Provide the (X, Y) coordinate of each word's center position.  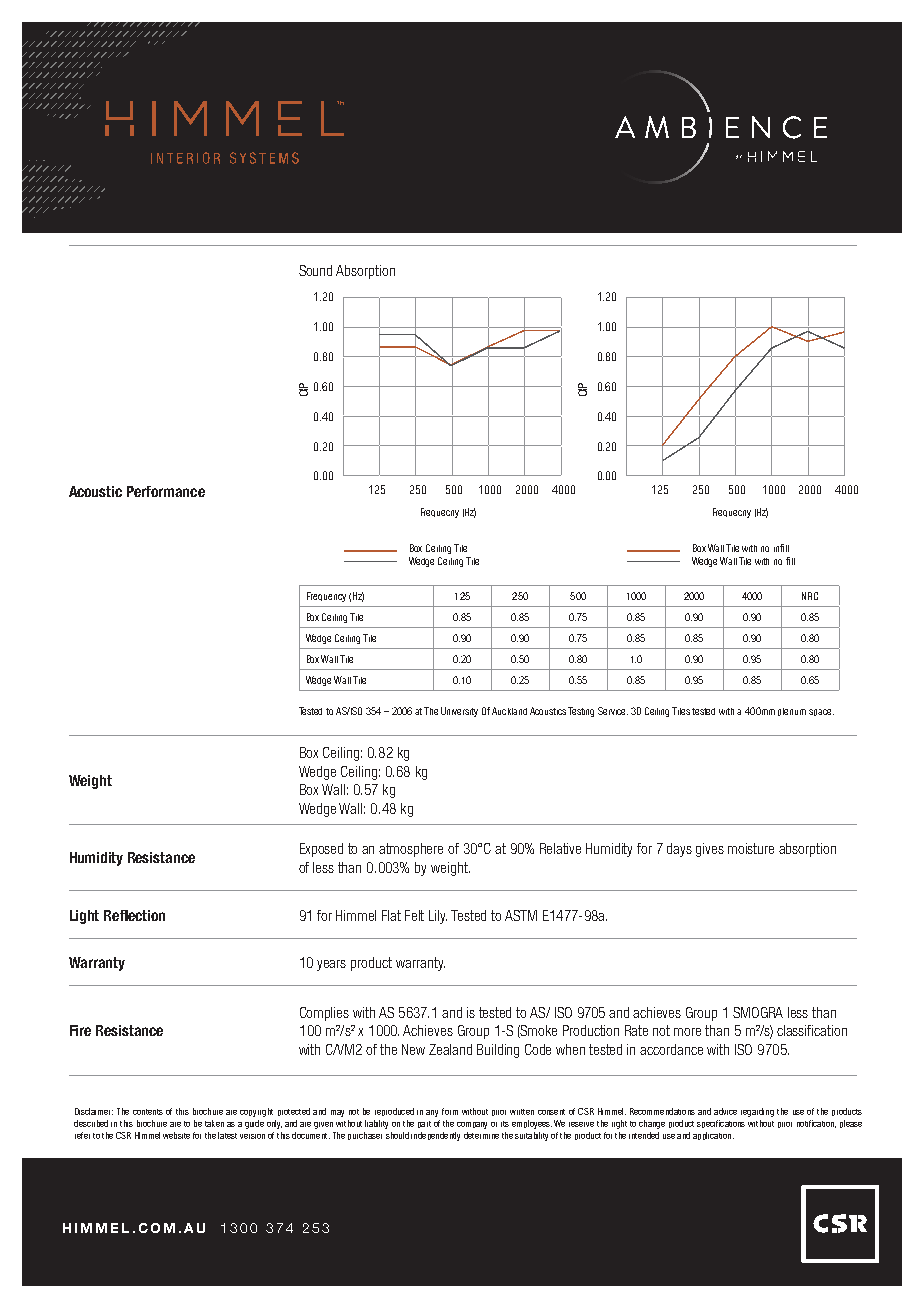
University (459, 712)
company (472, 1125)
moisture (751, 848)
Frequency (326, 597)
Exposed (321, 850)
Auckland (509, 711)
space (821, 712)
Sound (315, 270)
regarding (757, 1112)
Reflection (134, 915)
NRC (810, 596)
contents (148, 1112)
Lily (438, 917)
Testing (581, 712)
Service (613, 711)
